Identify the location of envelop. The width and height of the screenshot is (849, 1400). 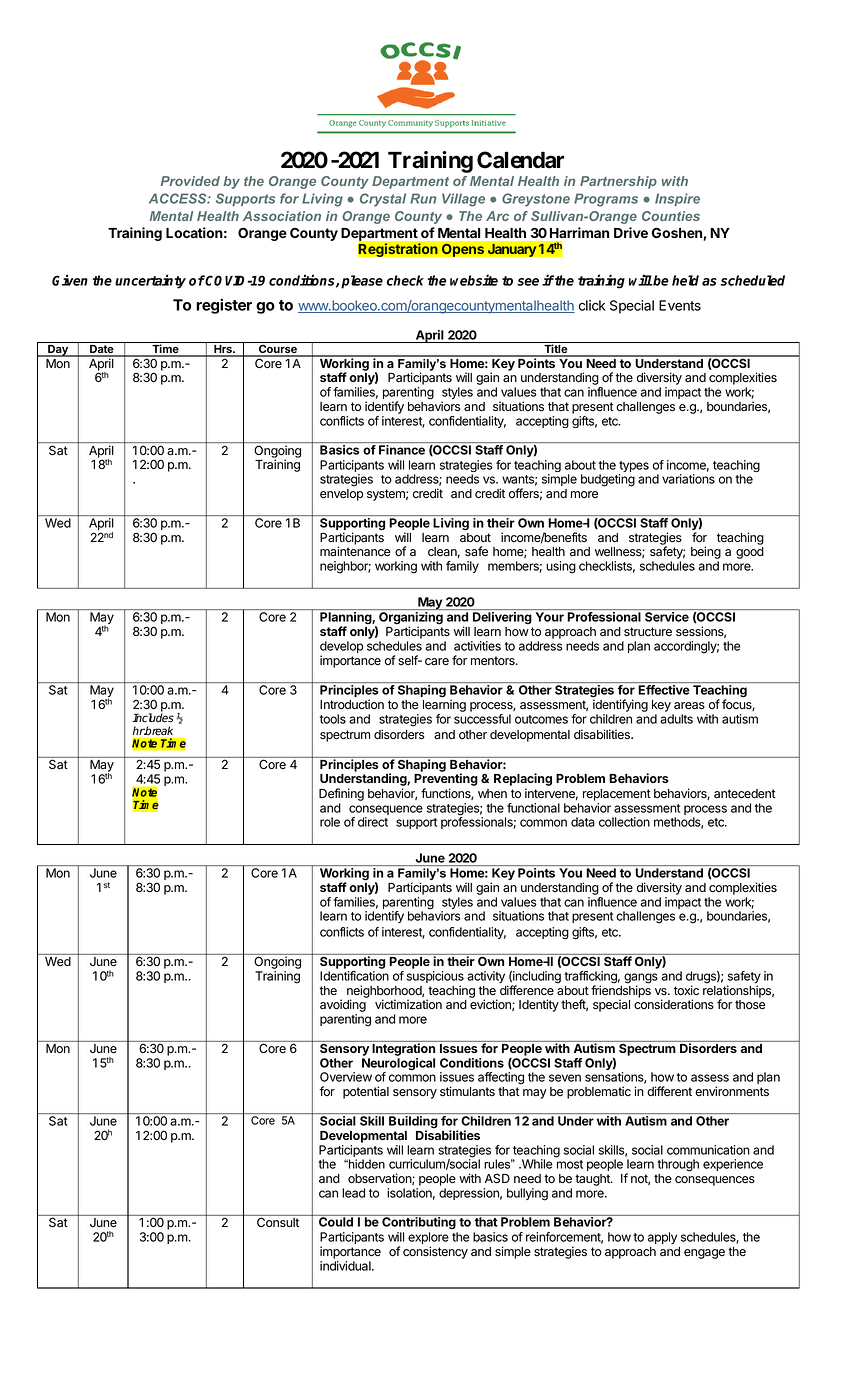
(341, 495).
